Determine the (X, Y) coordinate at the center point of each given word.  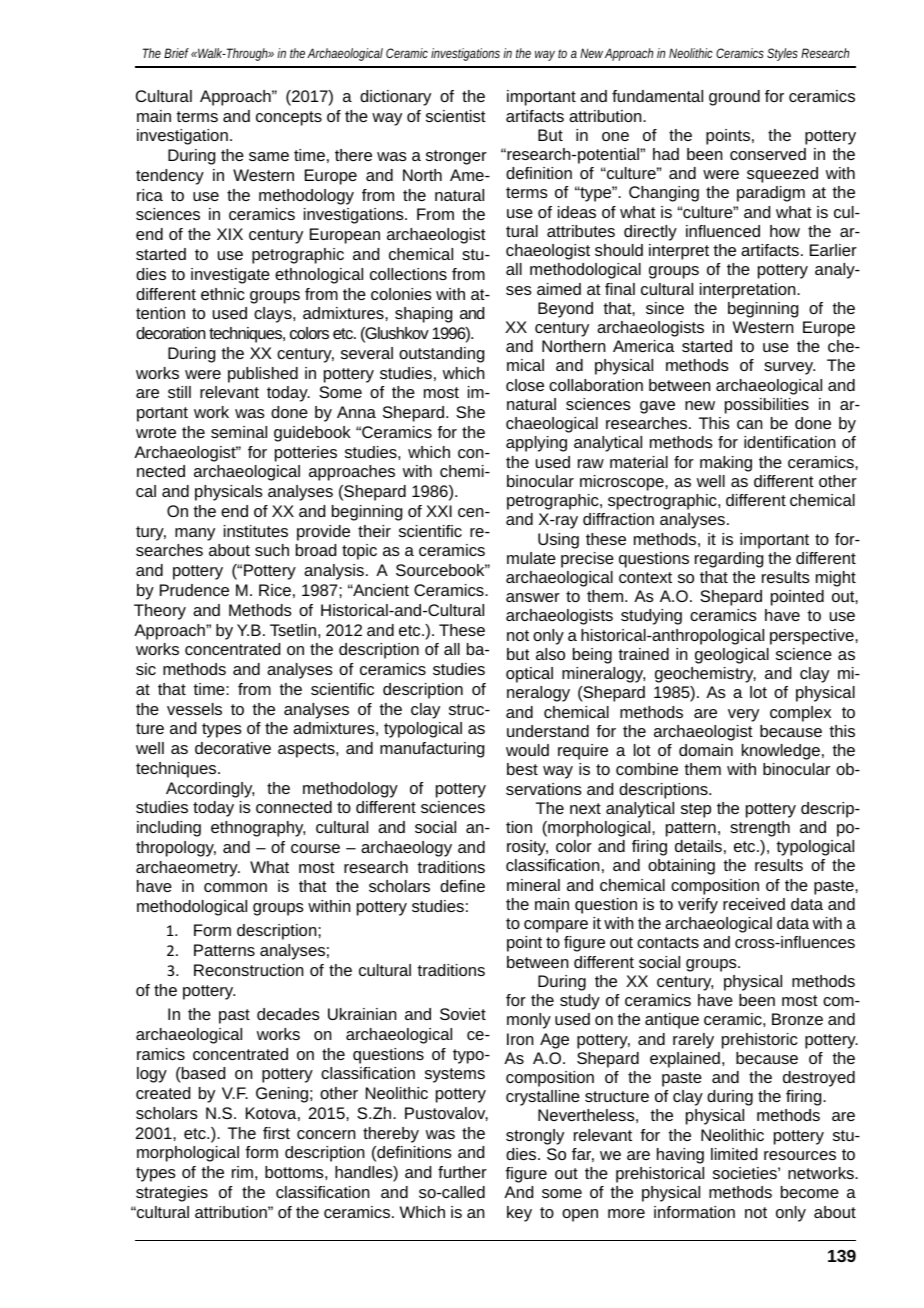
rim (242, 1172)
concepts (289, 118)
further (462, 1172)
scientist (456, 116)
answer (533, 597)
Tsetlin (293, 630)
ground (734, 98)
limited (734, 1154)
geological (732, 656)
